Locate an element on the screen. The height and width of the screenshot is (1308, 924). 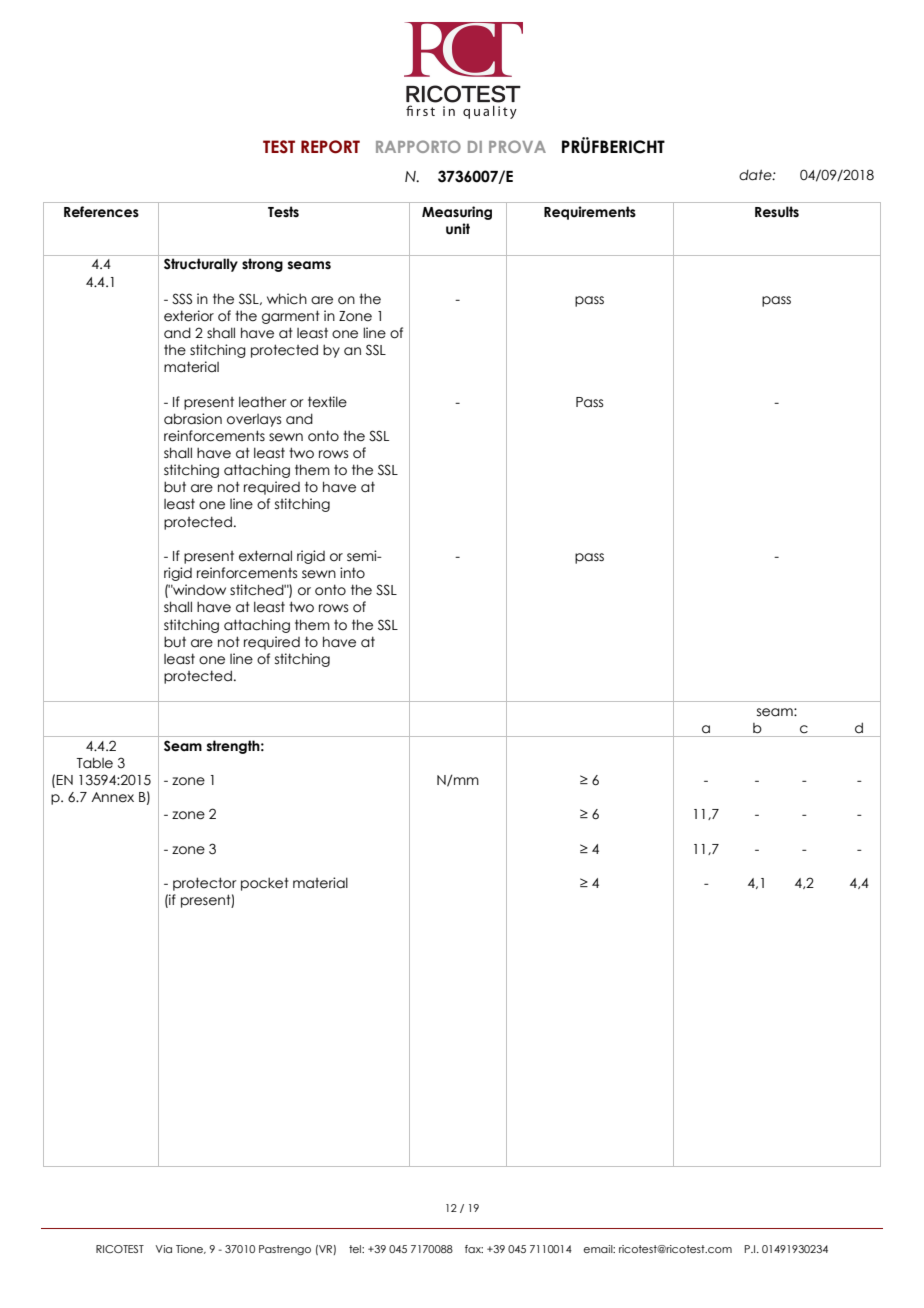
Requirements is located at coordinates (590, 213).
